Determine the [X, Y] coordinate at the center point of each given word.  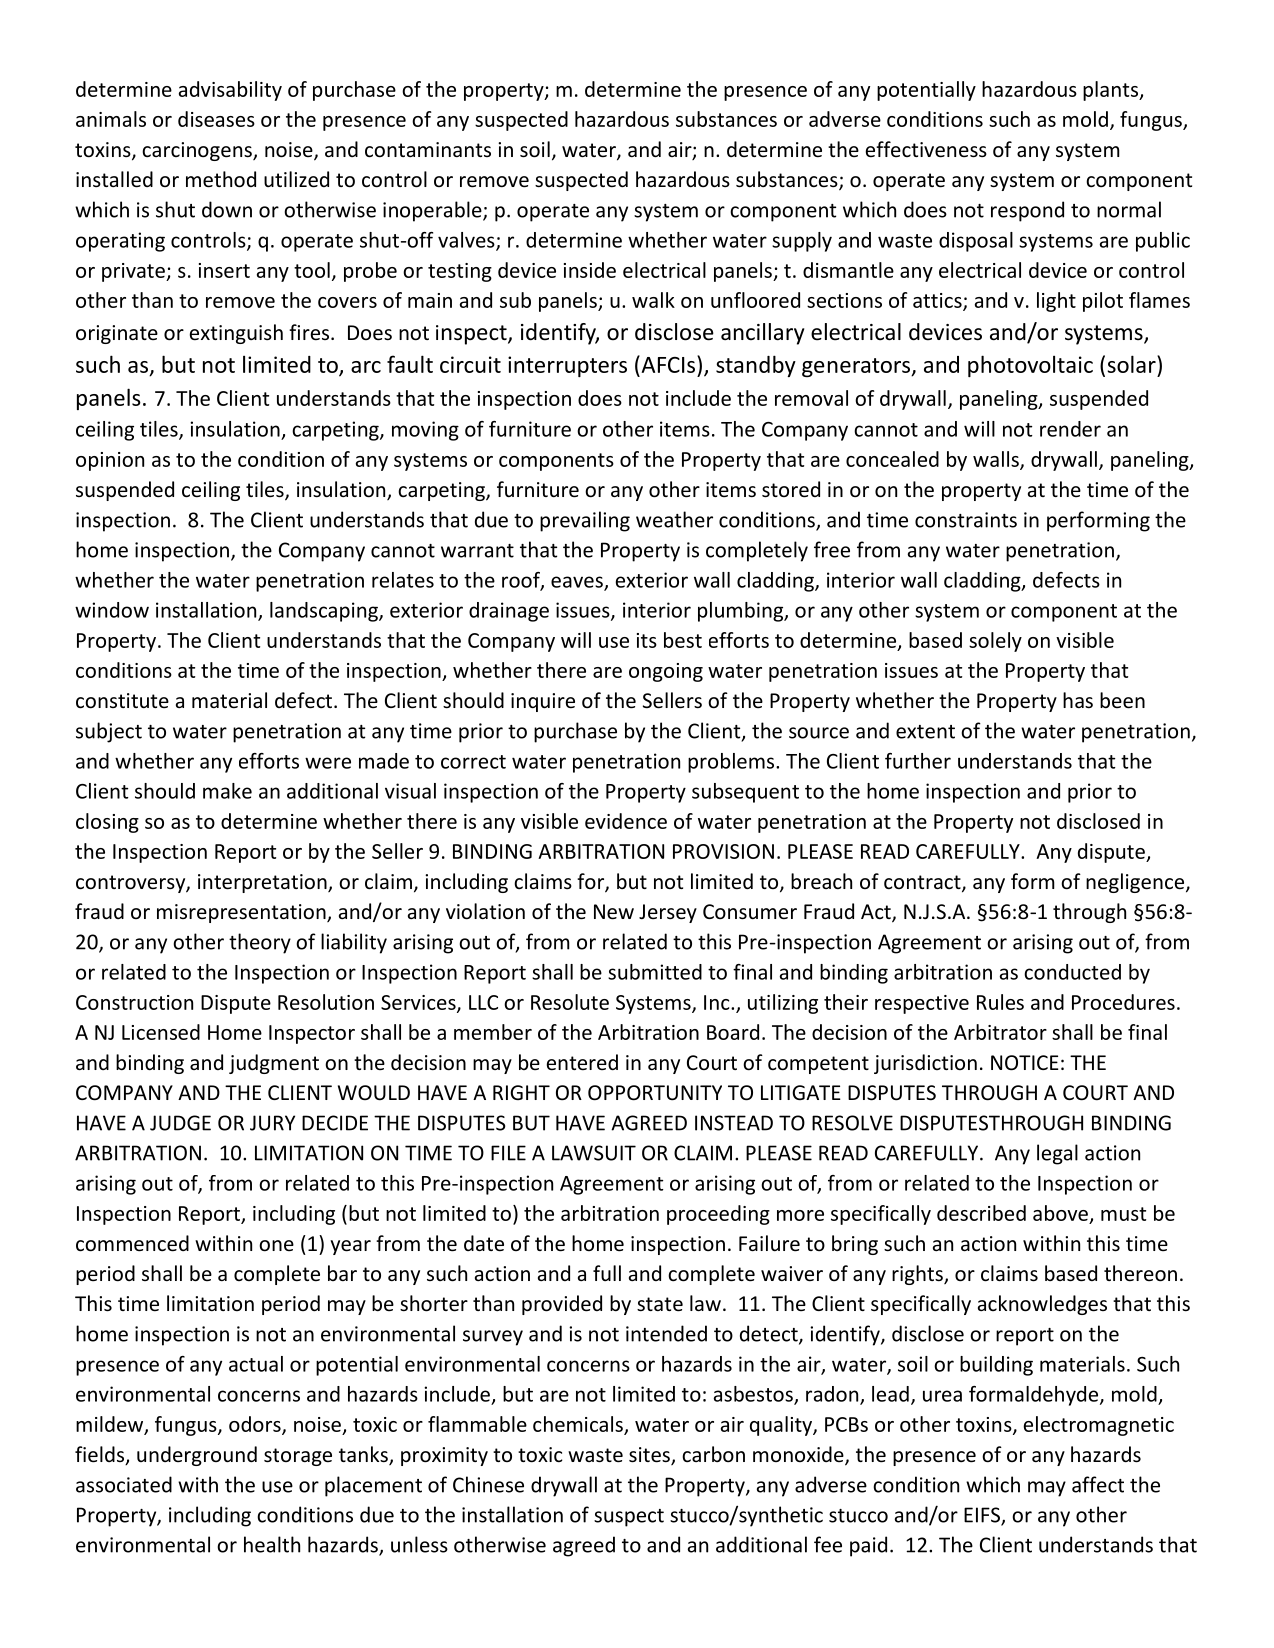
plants [1112, 91]
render [1070, 429]
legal [1057, 1154]
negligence [1136, 883]
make [227, 791]
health [272, 1544]
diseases [216, 119]
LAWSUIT [594, 1153]
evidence [626, 821]
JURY [272, 1123]
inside [590, 270]
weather [674, 519]
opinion [110, 461]
